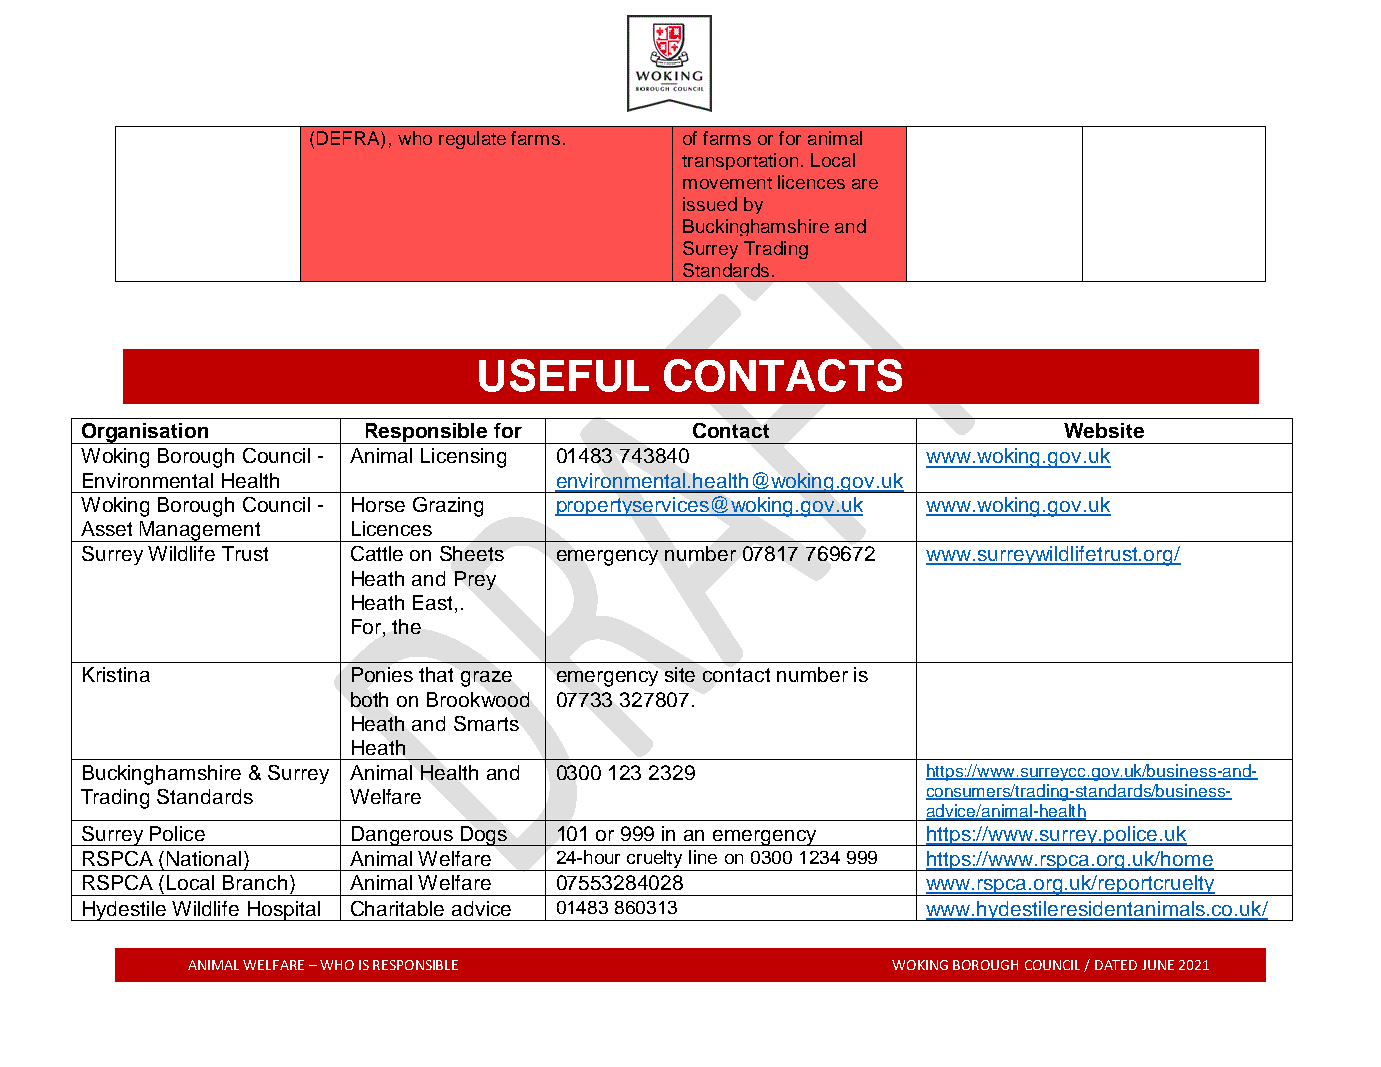  Describe the element at coordinates (740, 161) in the screenshot. I see `transportation` at that location.
